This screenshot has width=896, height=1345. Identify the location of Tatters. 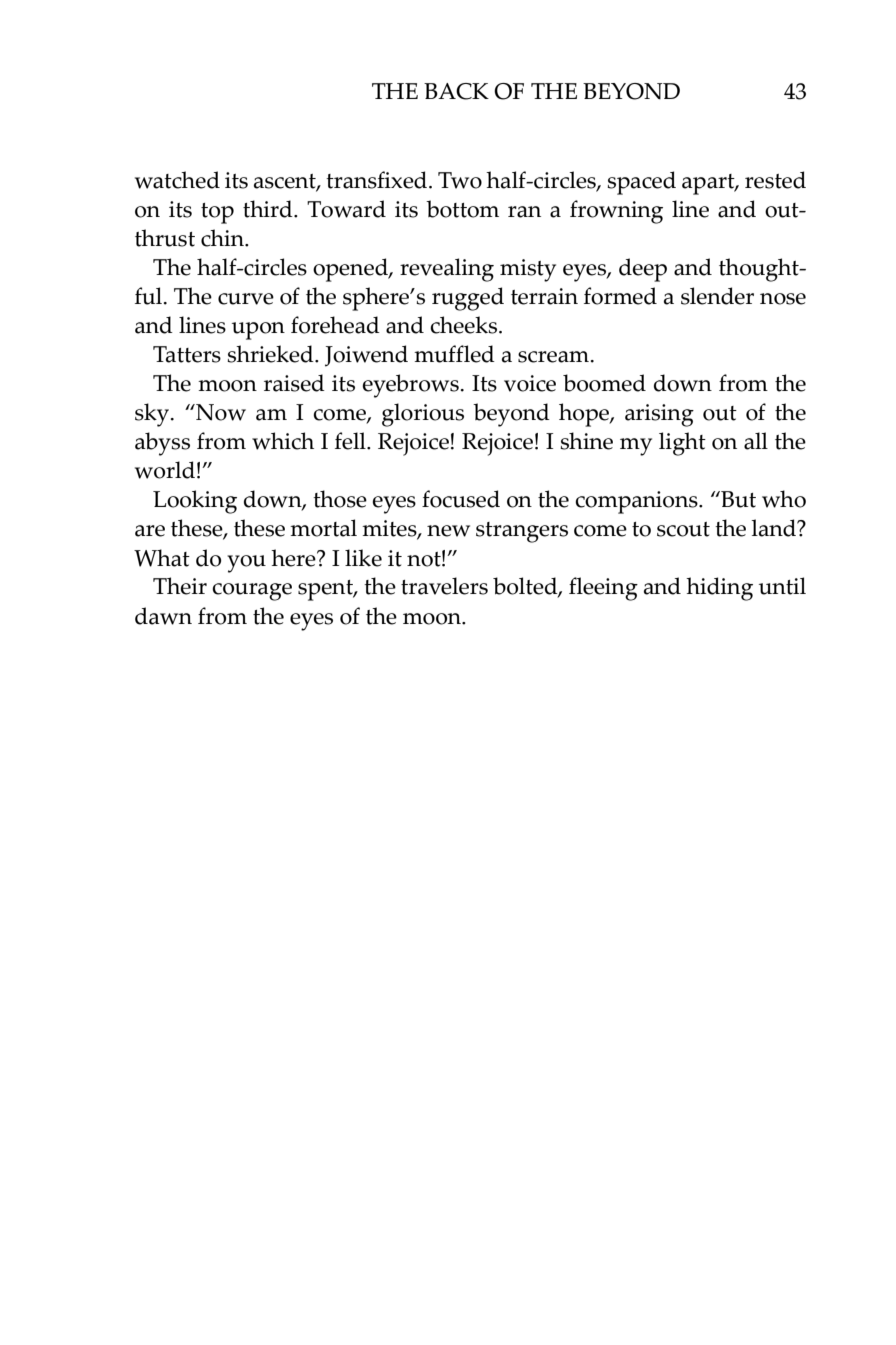
(187, 354).
